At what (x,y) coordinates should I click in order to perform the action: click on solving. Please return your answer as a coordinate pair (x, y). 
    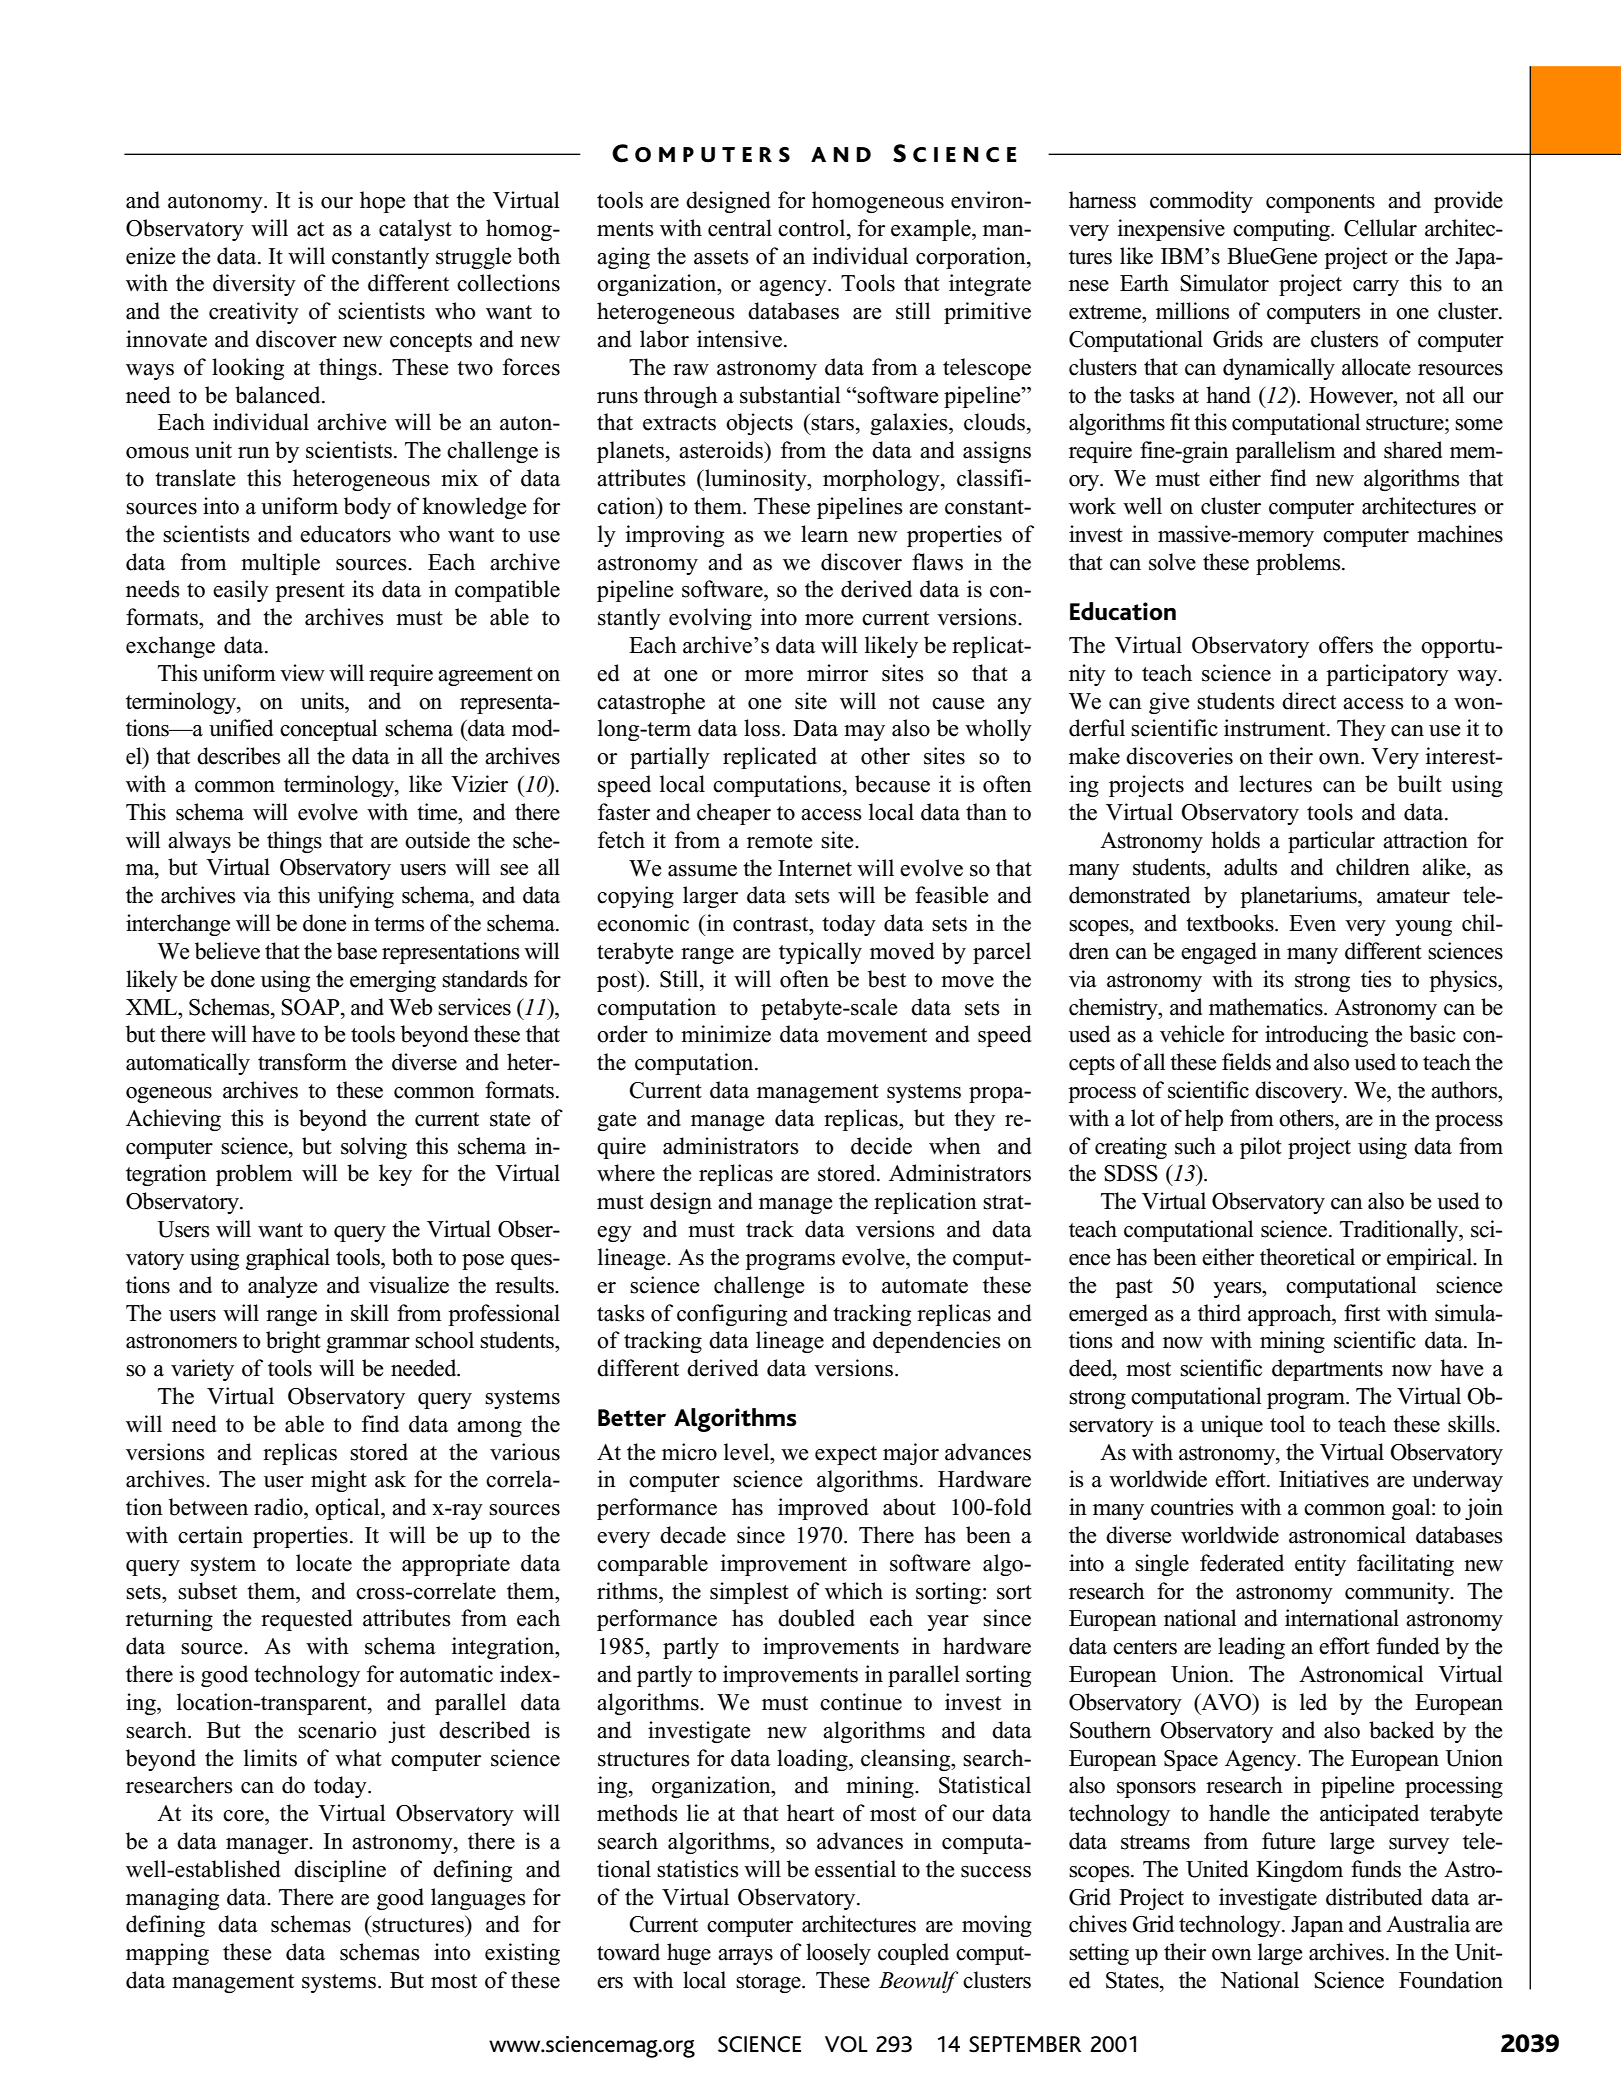
    Looking at the image, I should click on (374, 1148).
